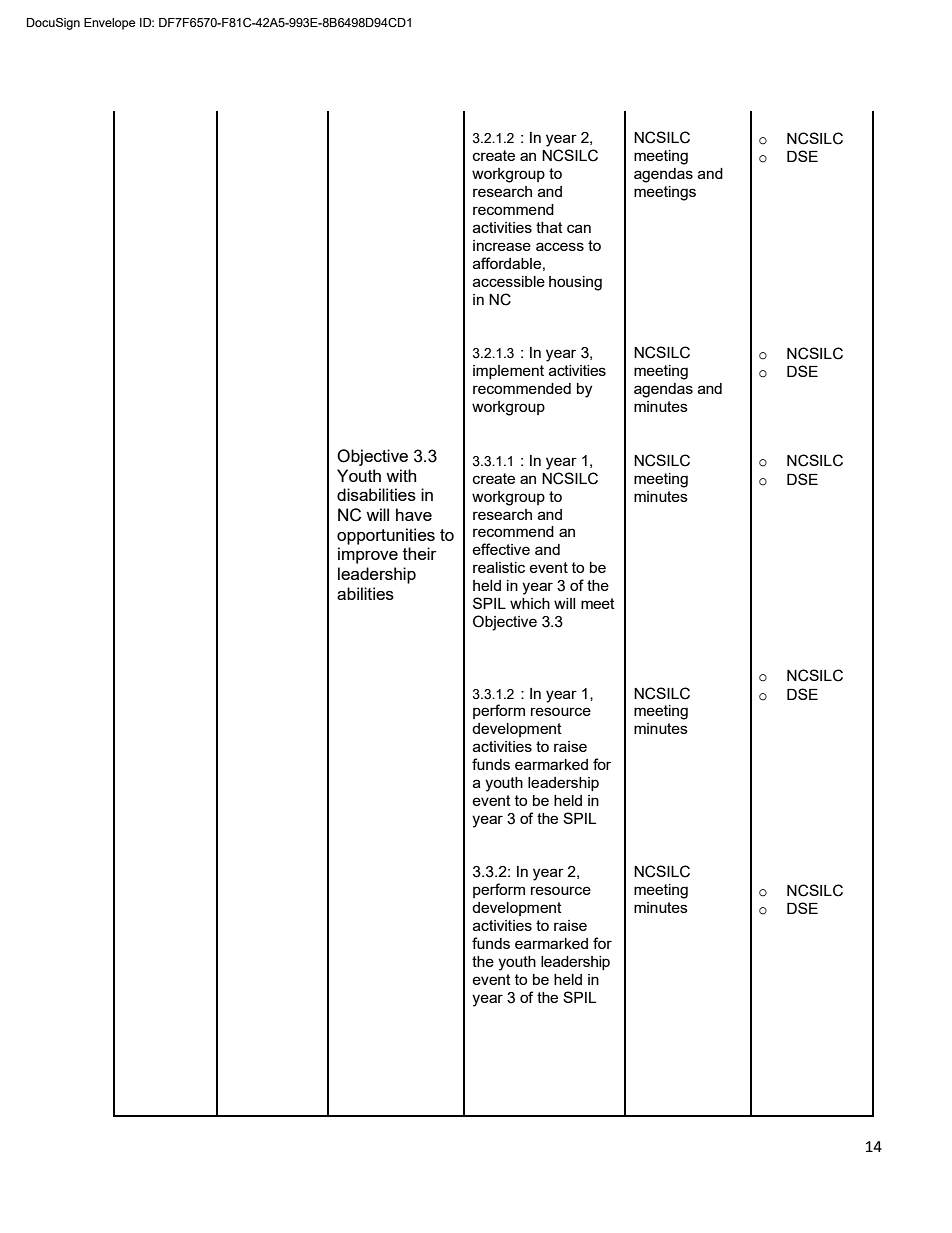 Image resolution: width=952 pixels, height=1233 pixels. What do you see at coordinates (414, 514) in the document?
I see `have` at bounding box center [414, 514].
